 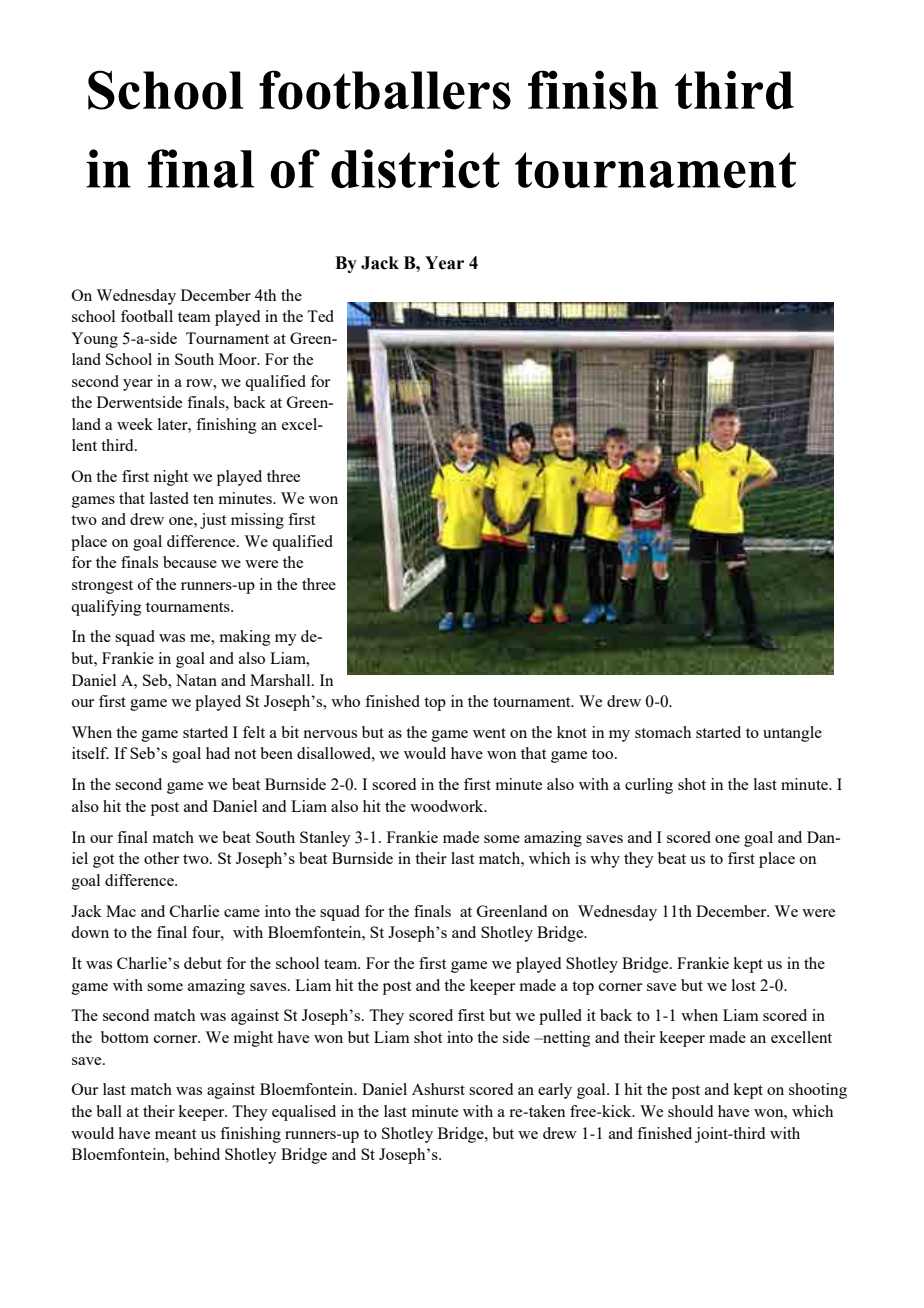 What do you see at coordinates (690, 1111) in the screenshot?
I see `should` at bounding box center [690, 1111].
